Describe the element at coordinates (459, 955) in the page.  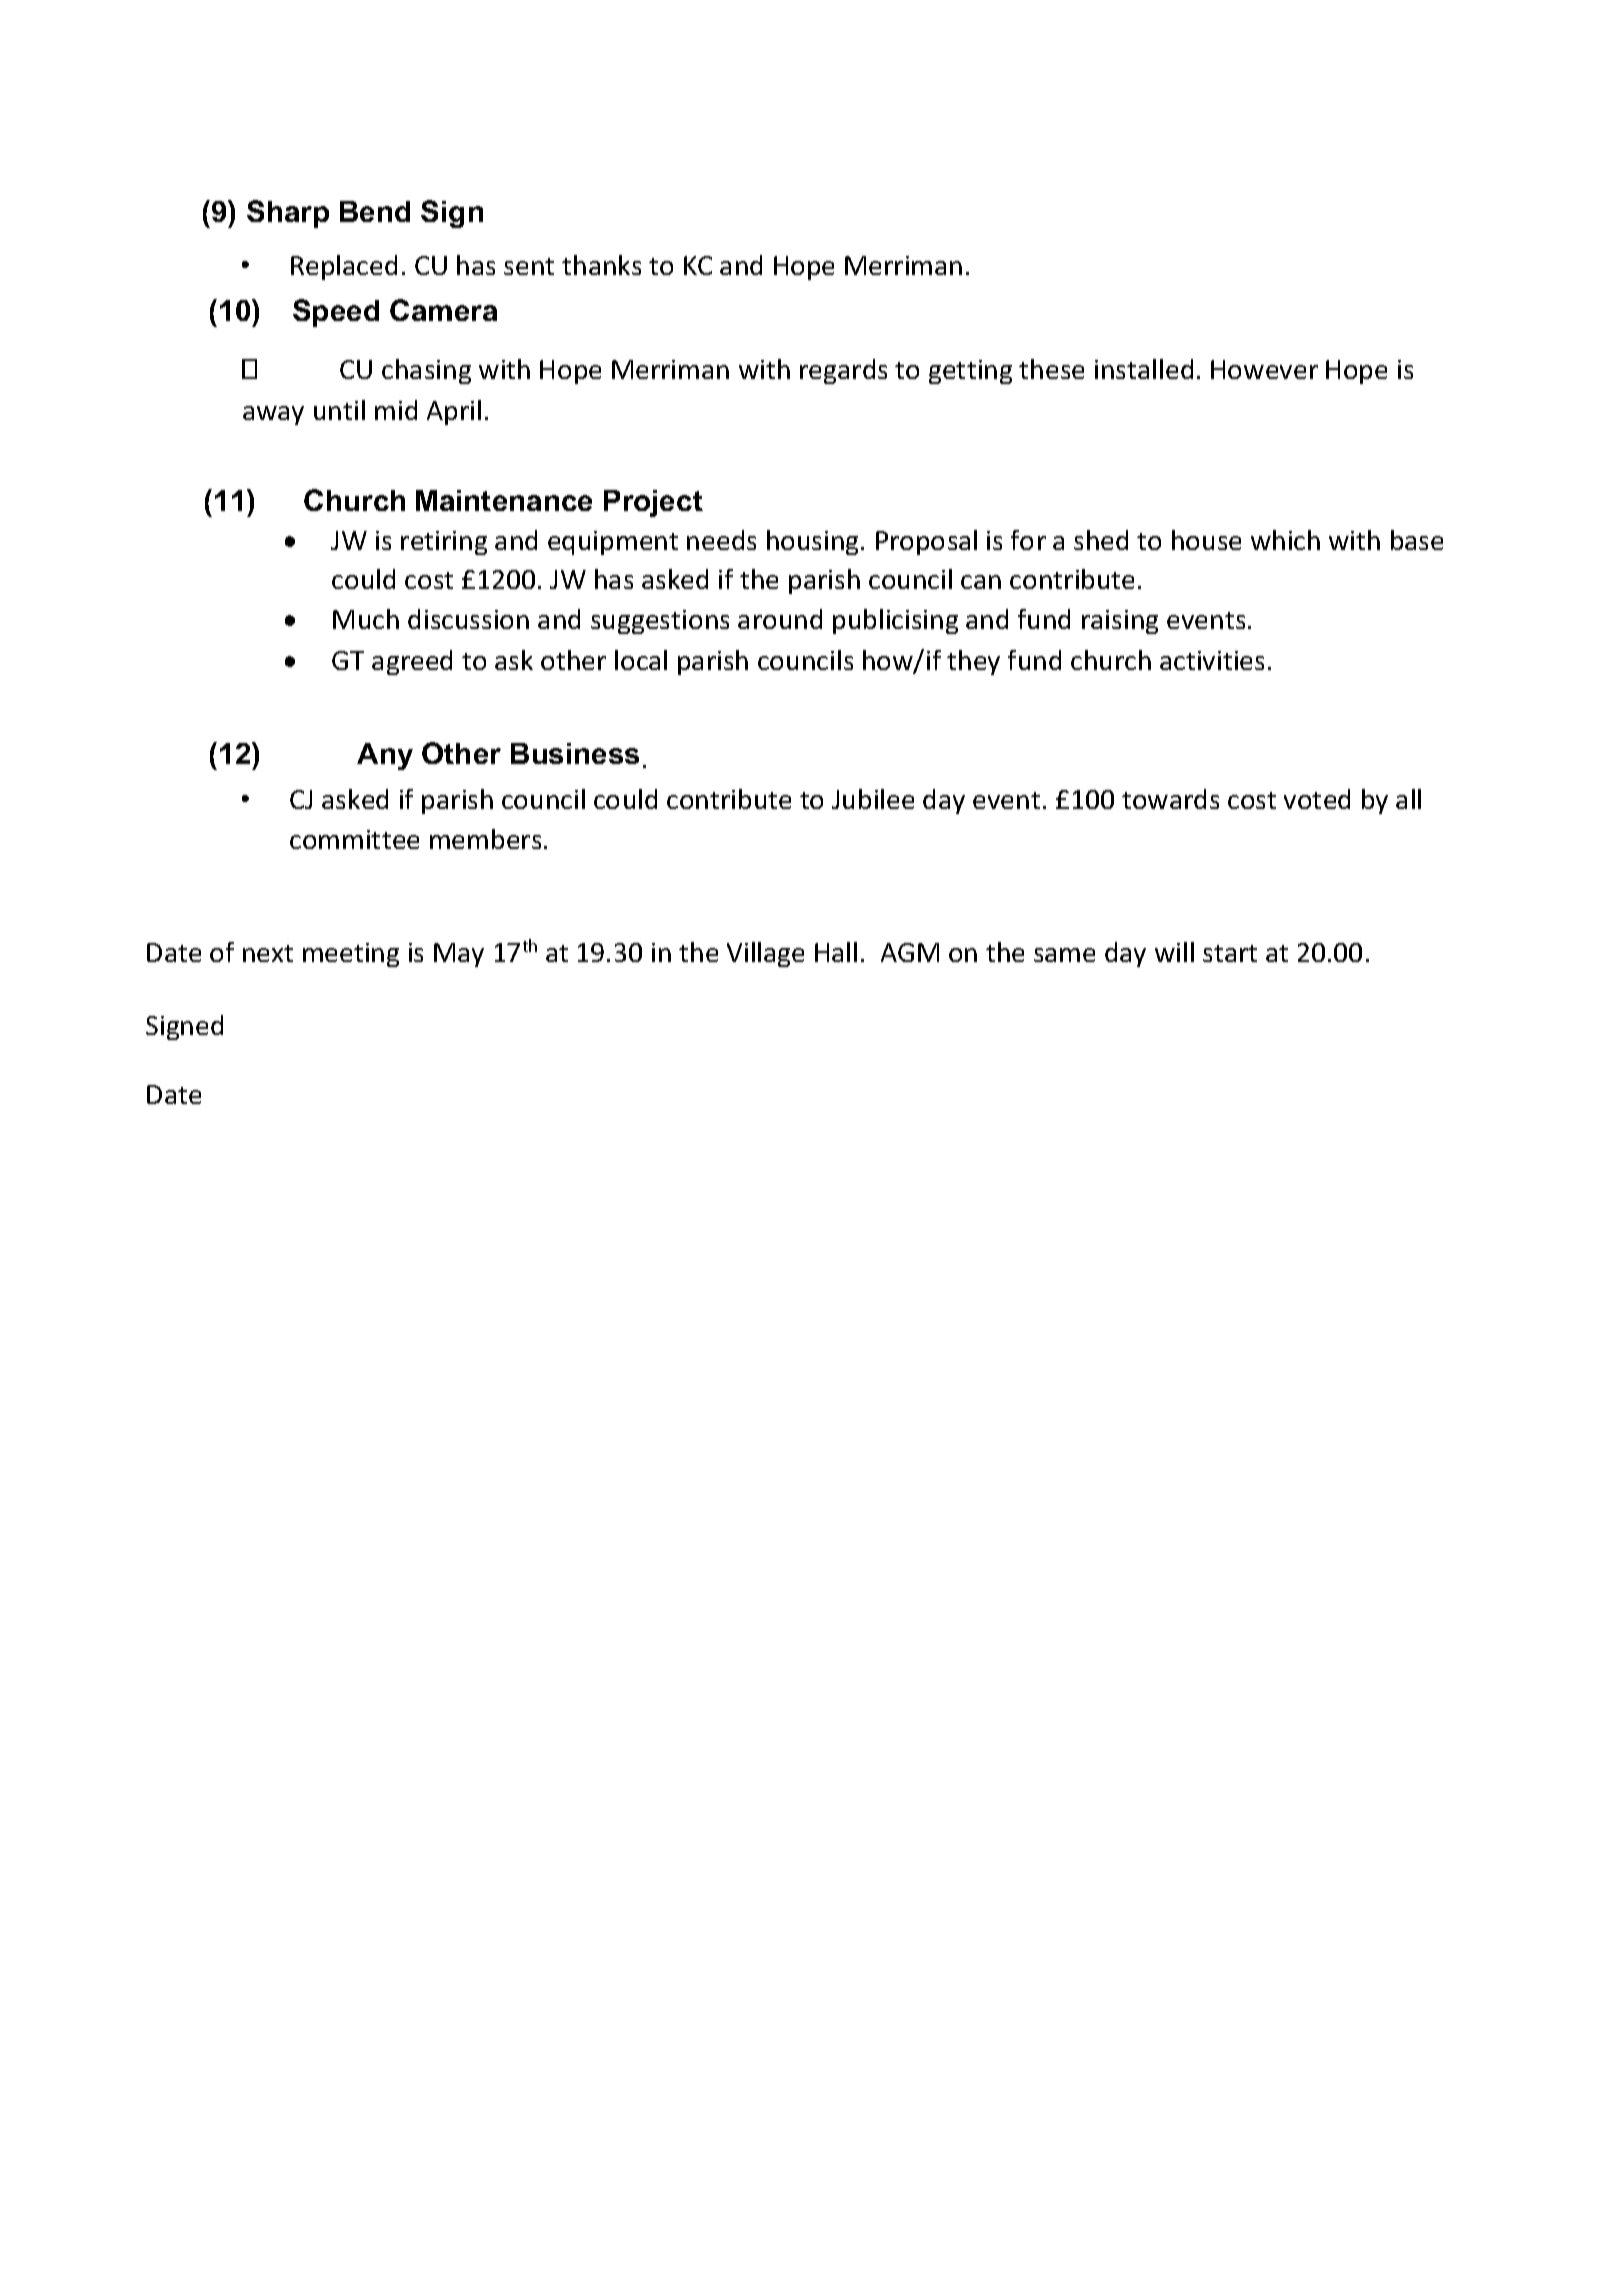
I see `May` at that location.
